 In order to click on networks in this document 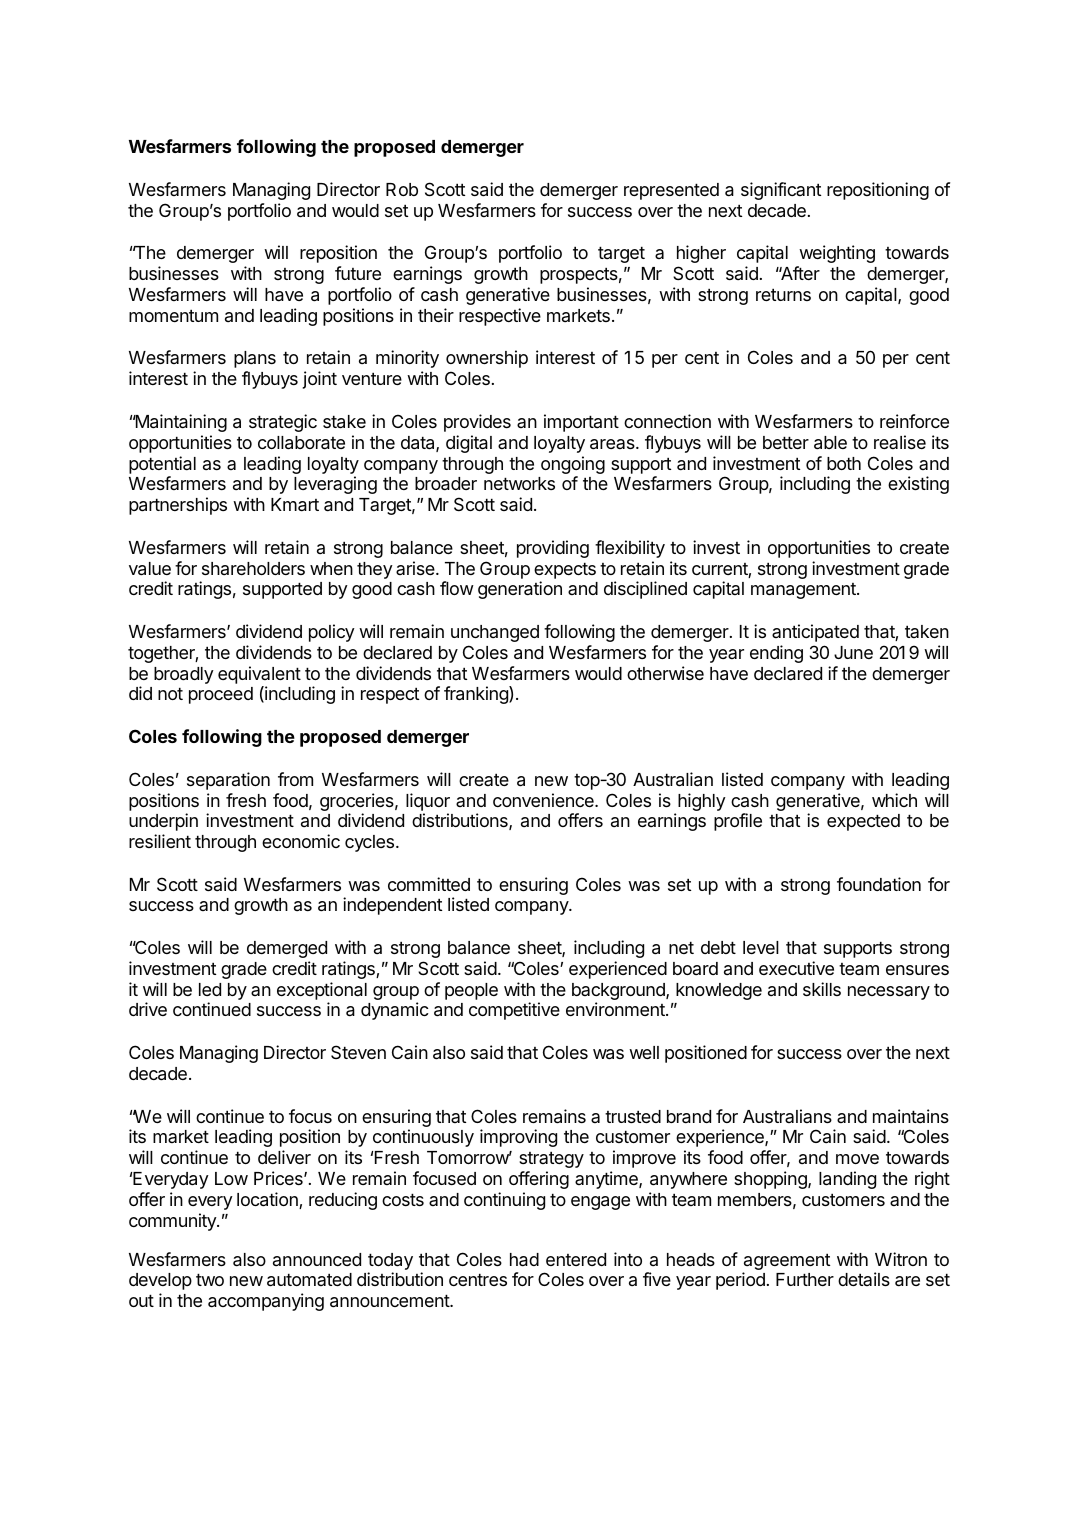, I will do `click(519, 483)`.
